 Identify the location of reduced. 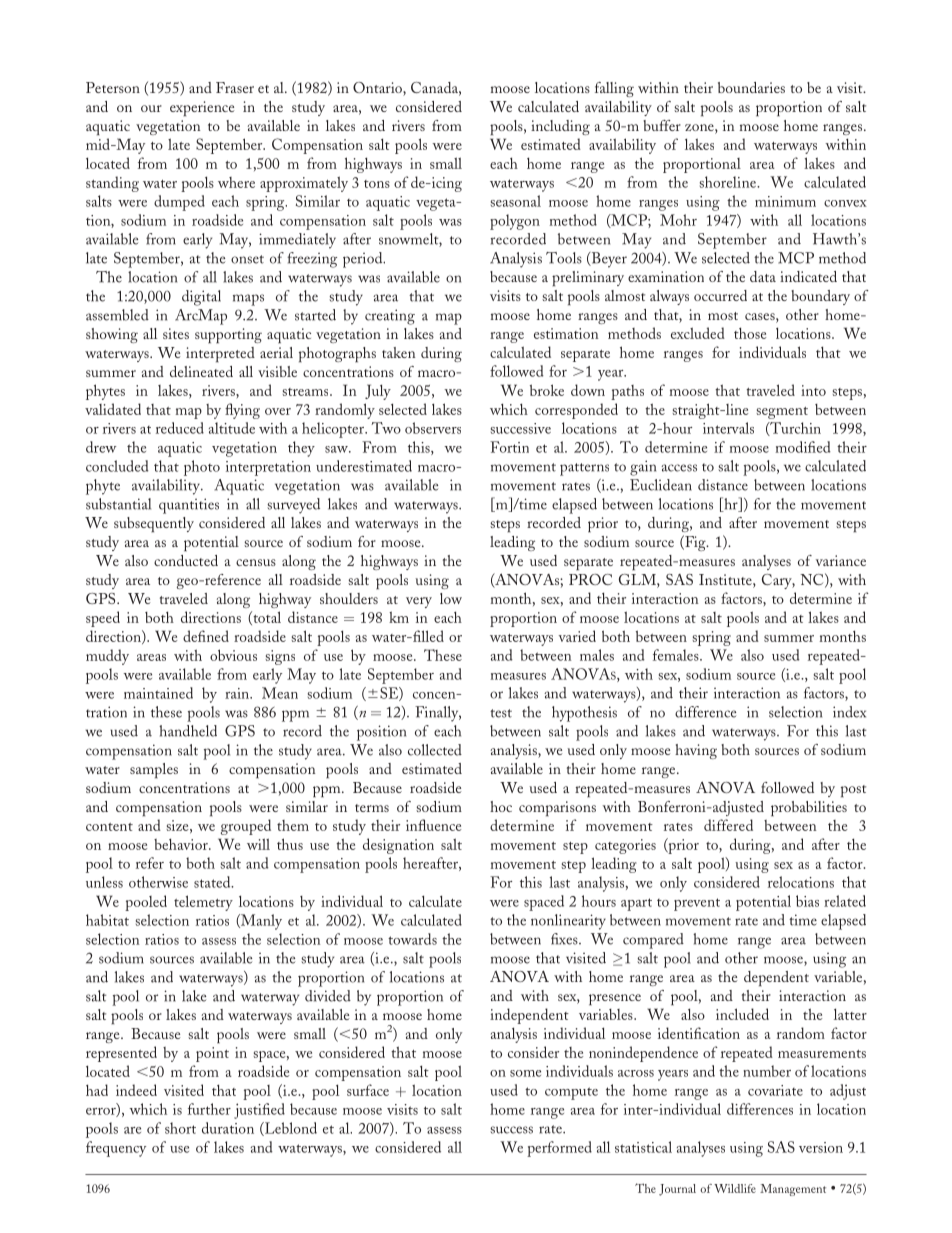
(180, 428).
